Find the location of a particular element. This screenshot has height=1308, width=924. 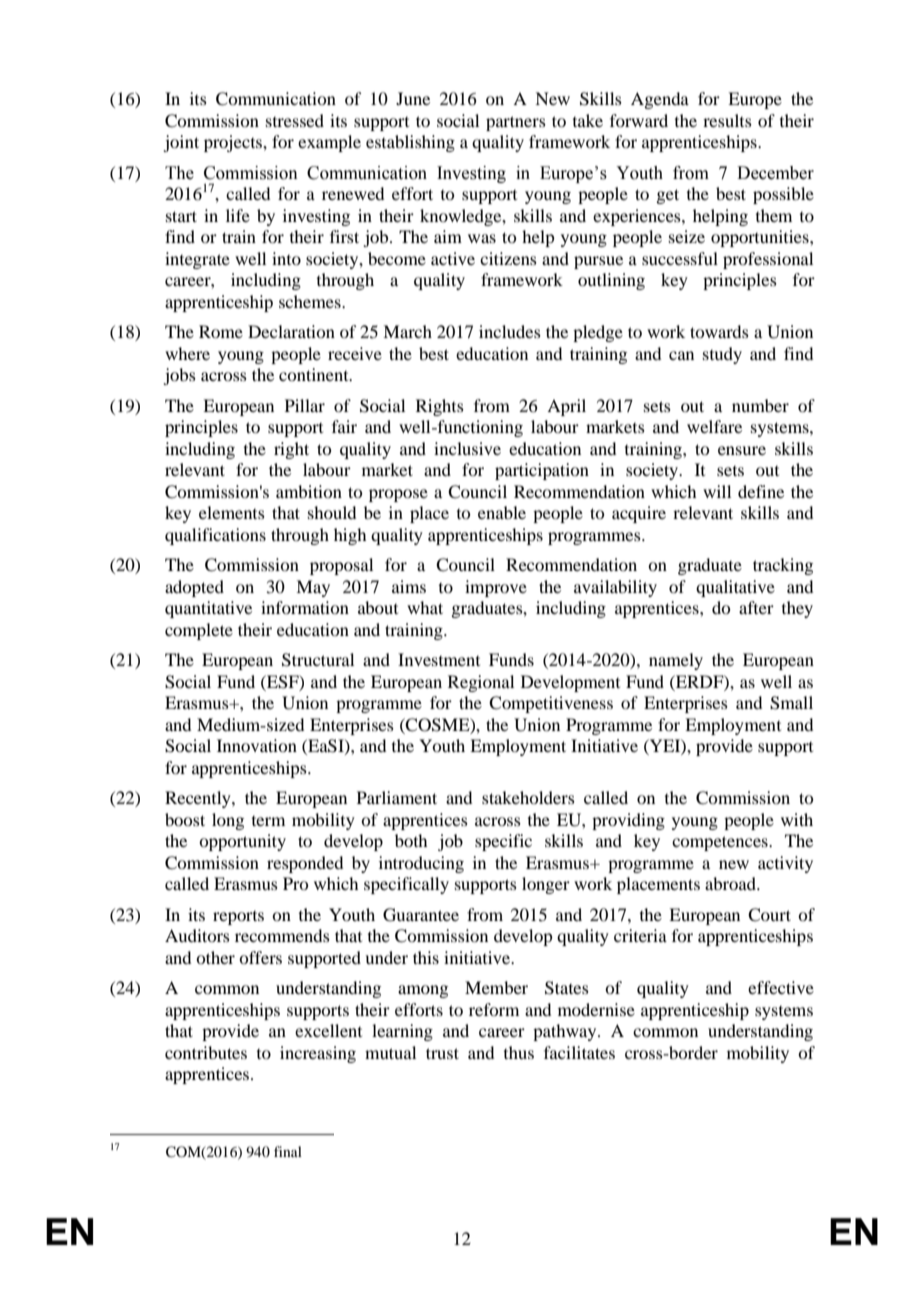

Pillar is located at coordinates (305, 405).
